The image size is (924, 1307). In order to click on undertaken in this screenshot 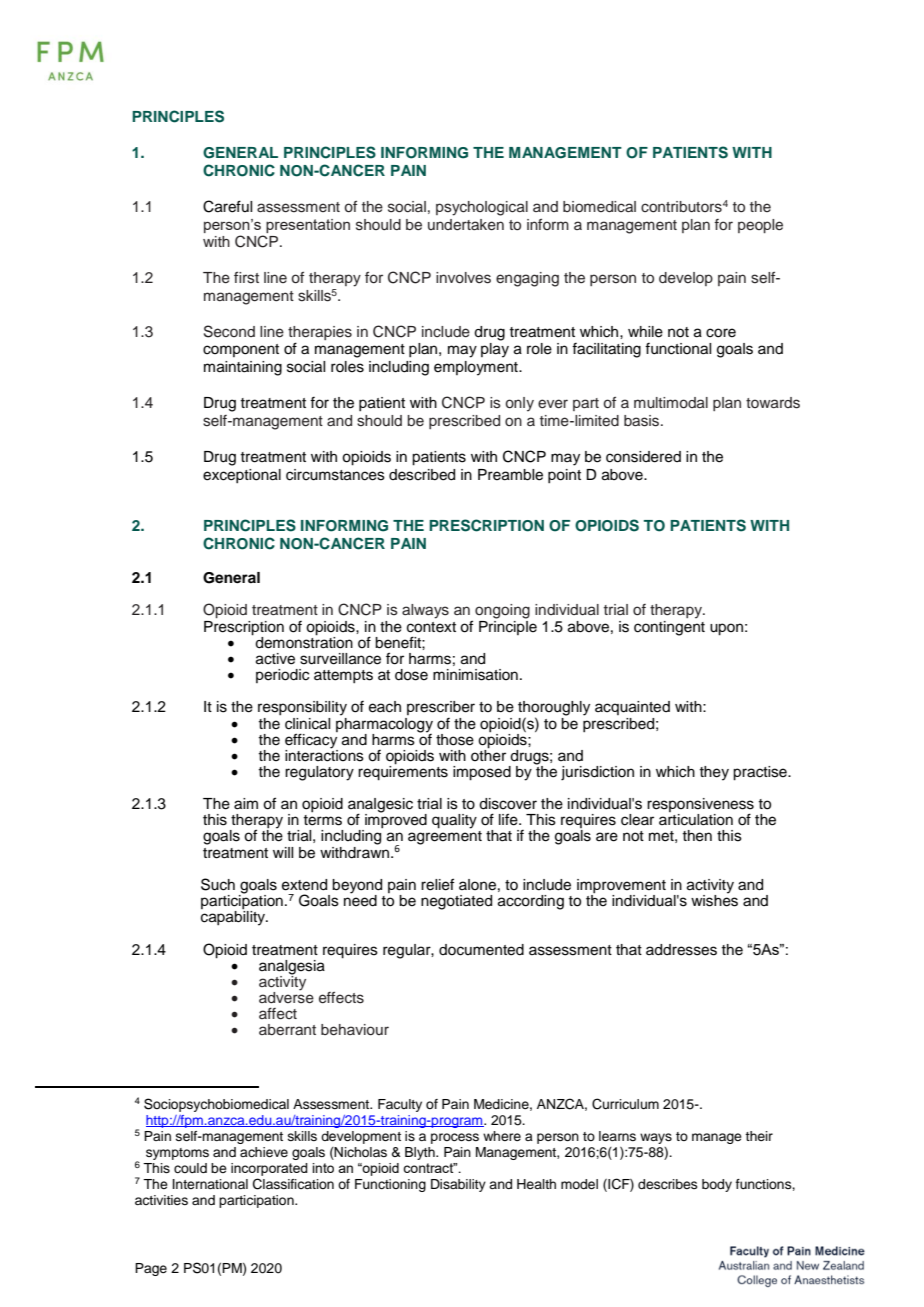, I will do `click(466, 225)`.
